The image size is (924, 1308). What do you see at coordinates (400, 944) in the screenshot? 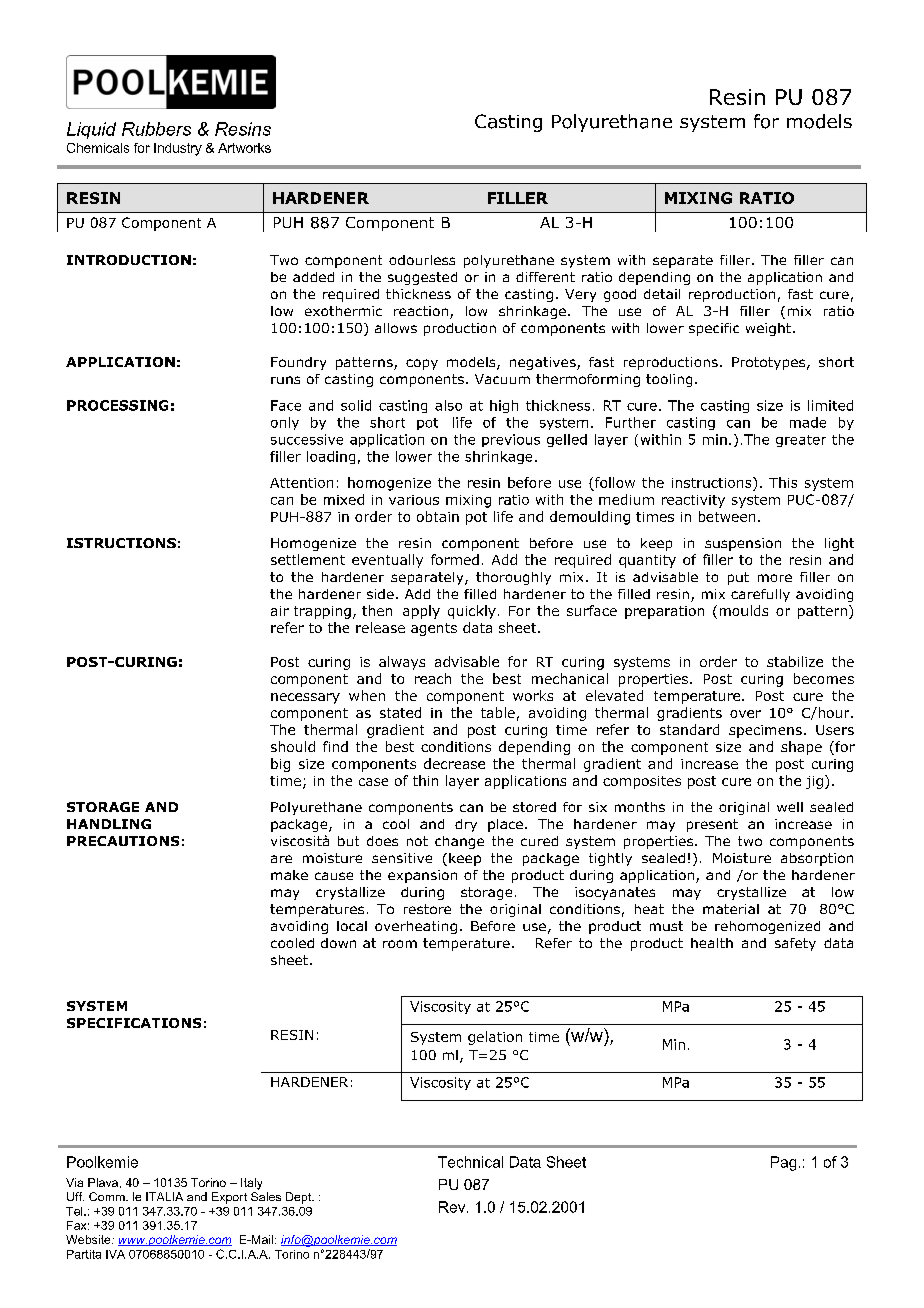
I see `room` at bounding box center [400, 944].
